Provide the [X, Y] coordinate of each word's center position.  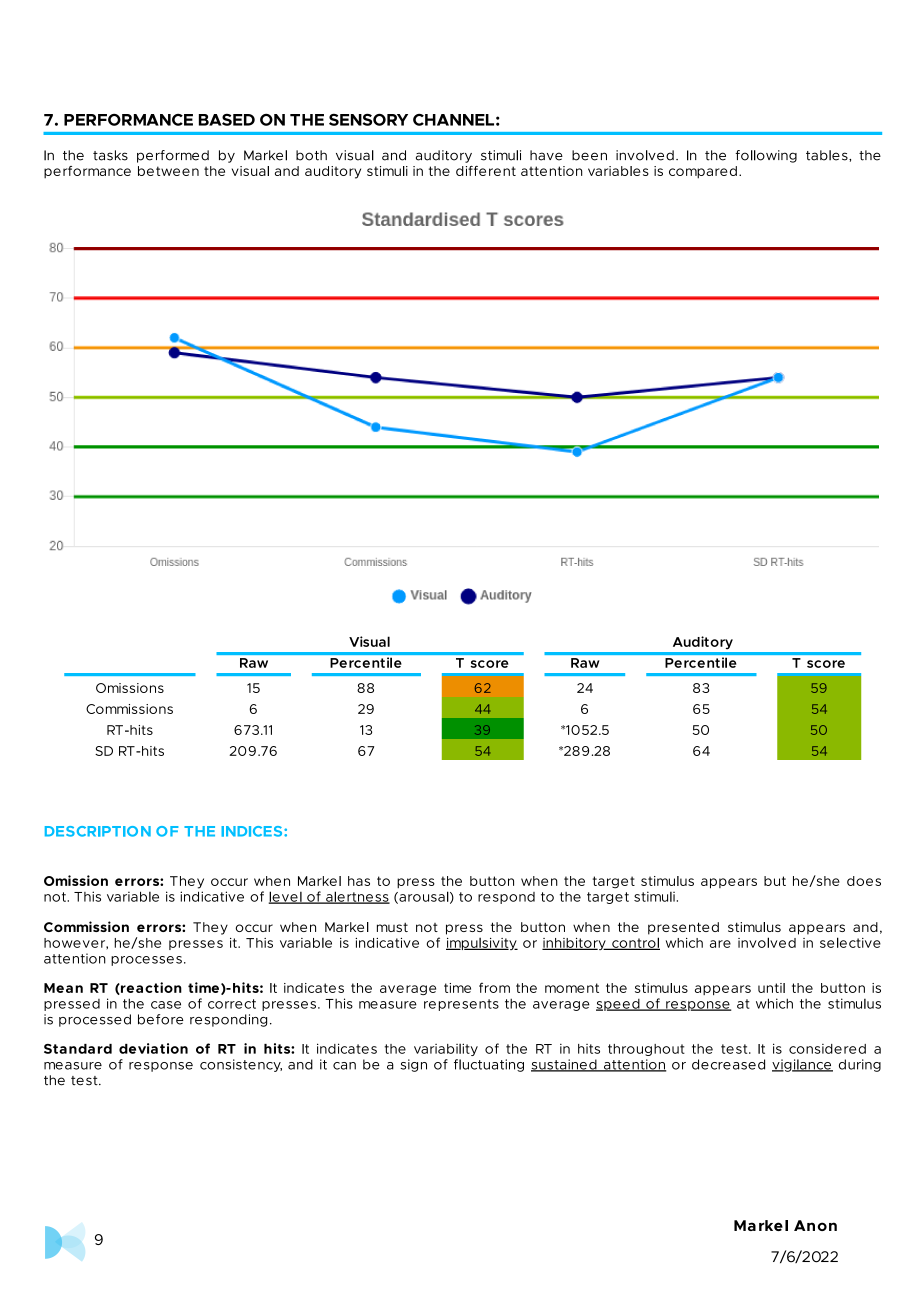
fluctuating [489, 1065]
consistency [241, 1065]
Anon [815, 1225]
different [486, 171]
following [766, 156]
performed [173, 156]
